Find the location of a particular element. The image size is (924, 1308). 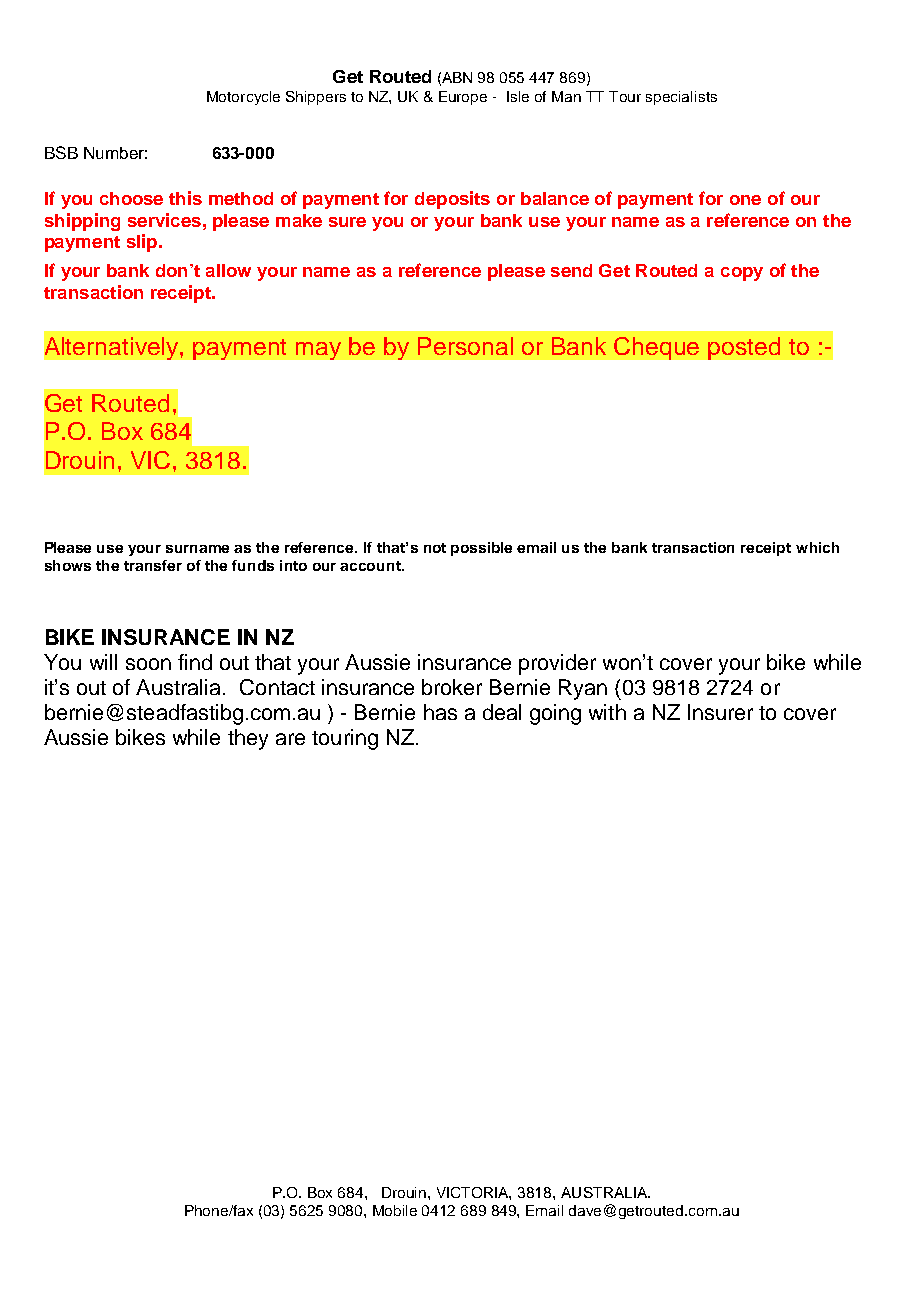

going is located at coordinates (555, 714).
